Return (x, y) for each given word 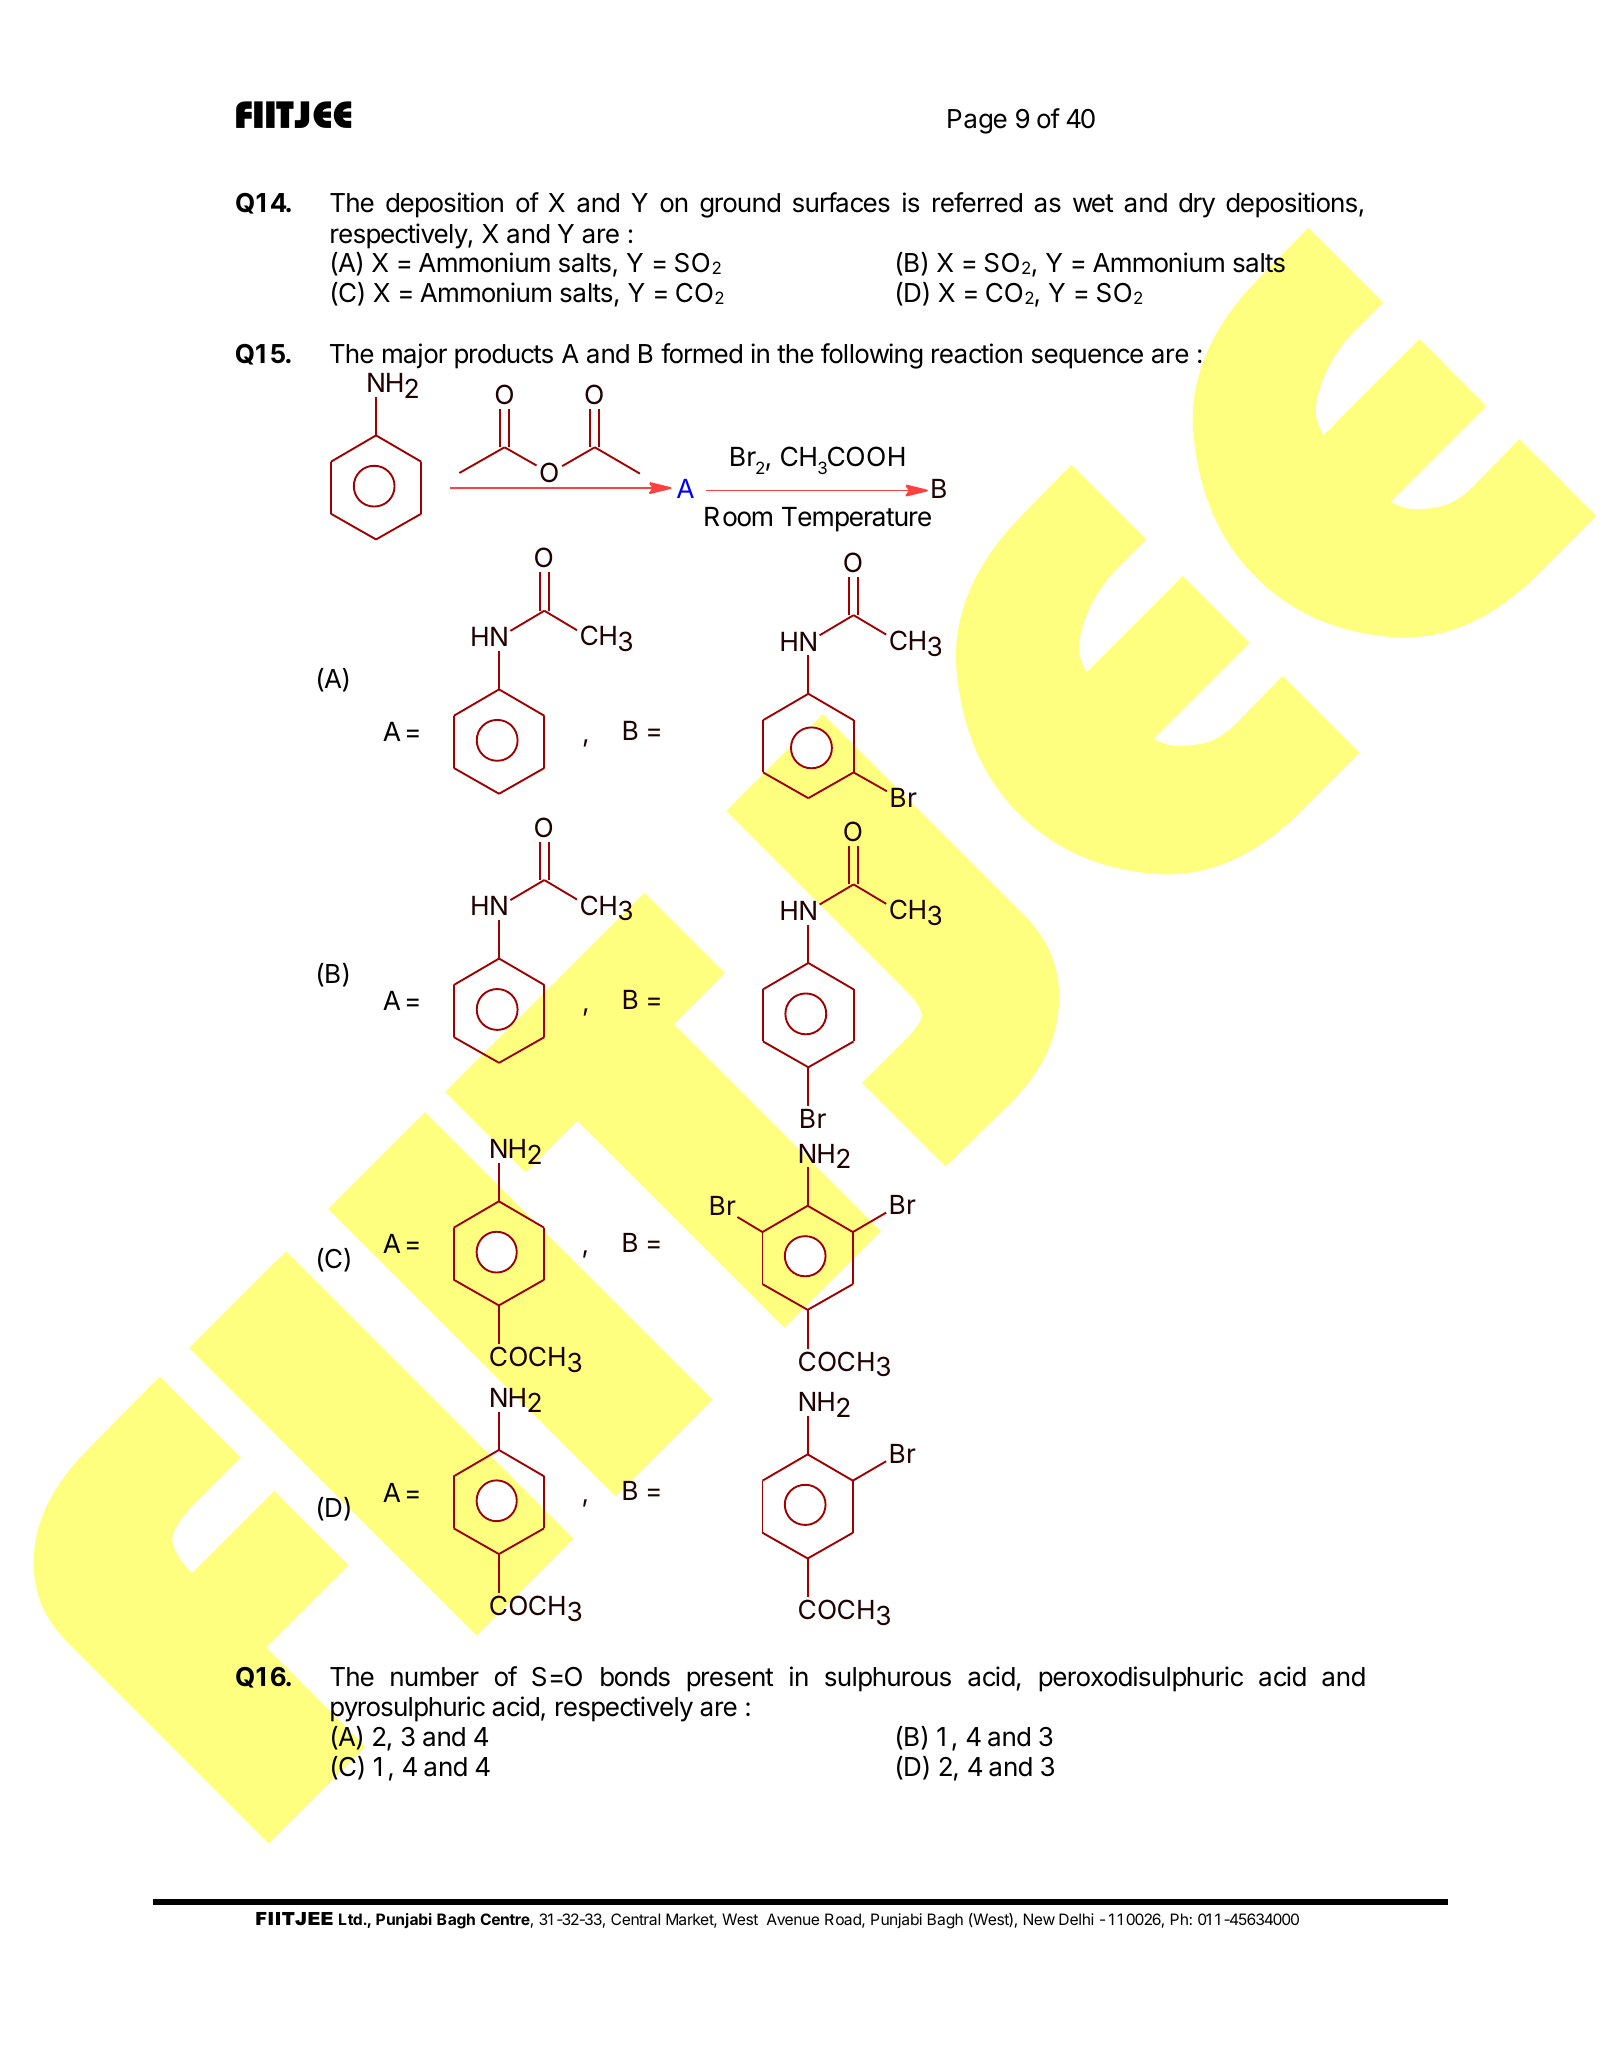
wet (1093, 203)
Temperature (856, 519)
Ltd (350, 1919)
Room (738, 517)
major (415, 356)
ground (740, 205)
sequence (1087, 358)
